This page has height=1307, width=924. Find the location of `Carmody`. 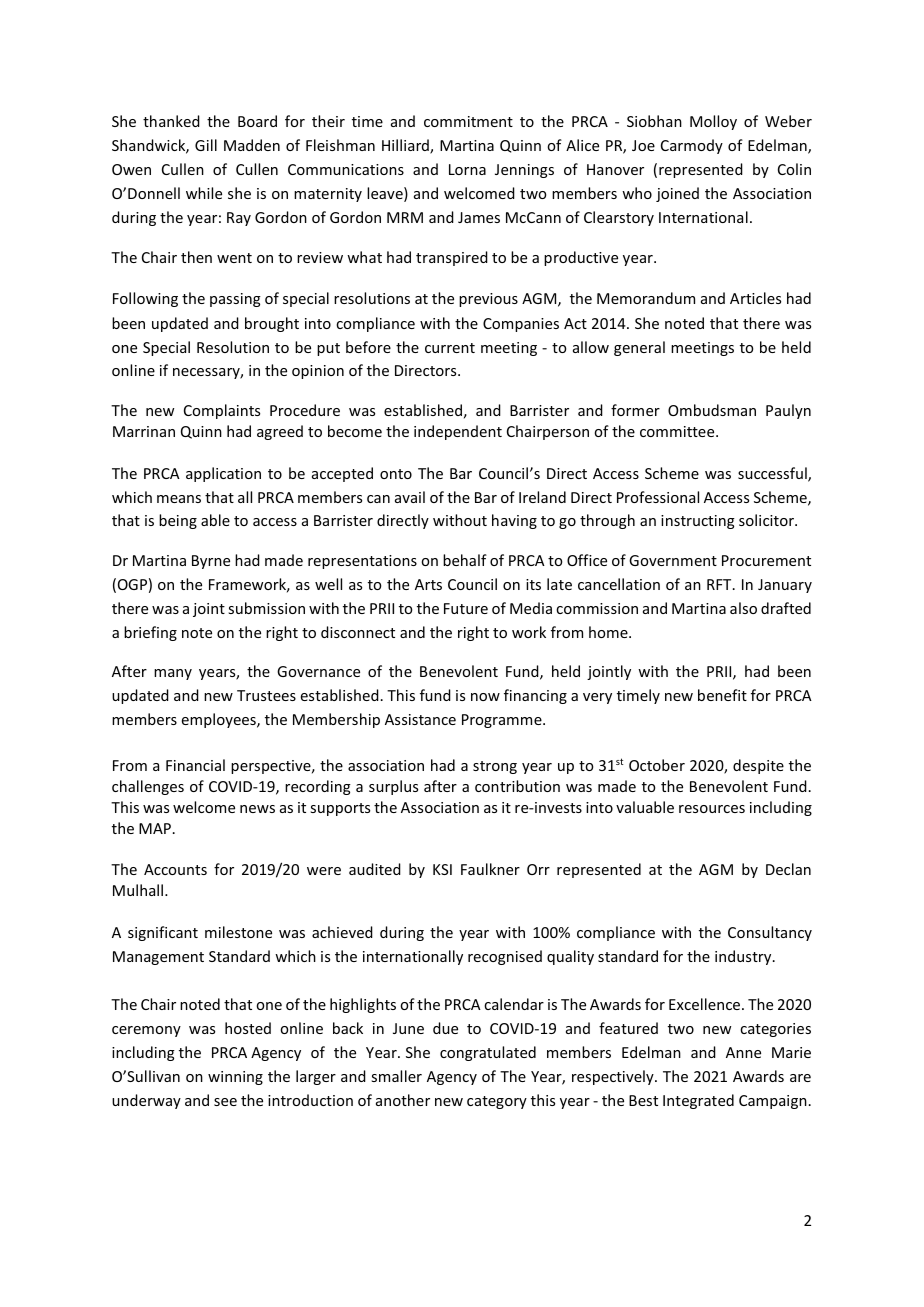

Carmody is located at coordinates (692, 146).
